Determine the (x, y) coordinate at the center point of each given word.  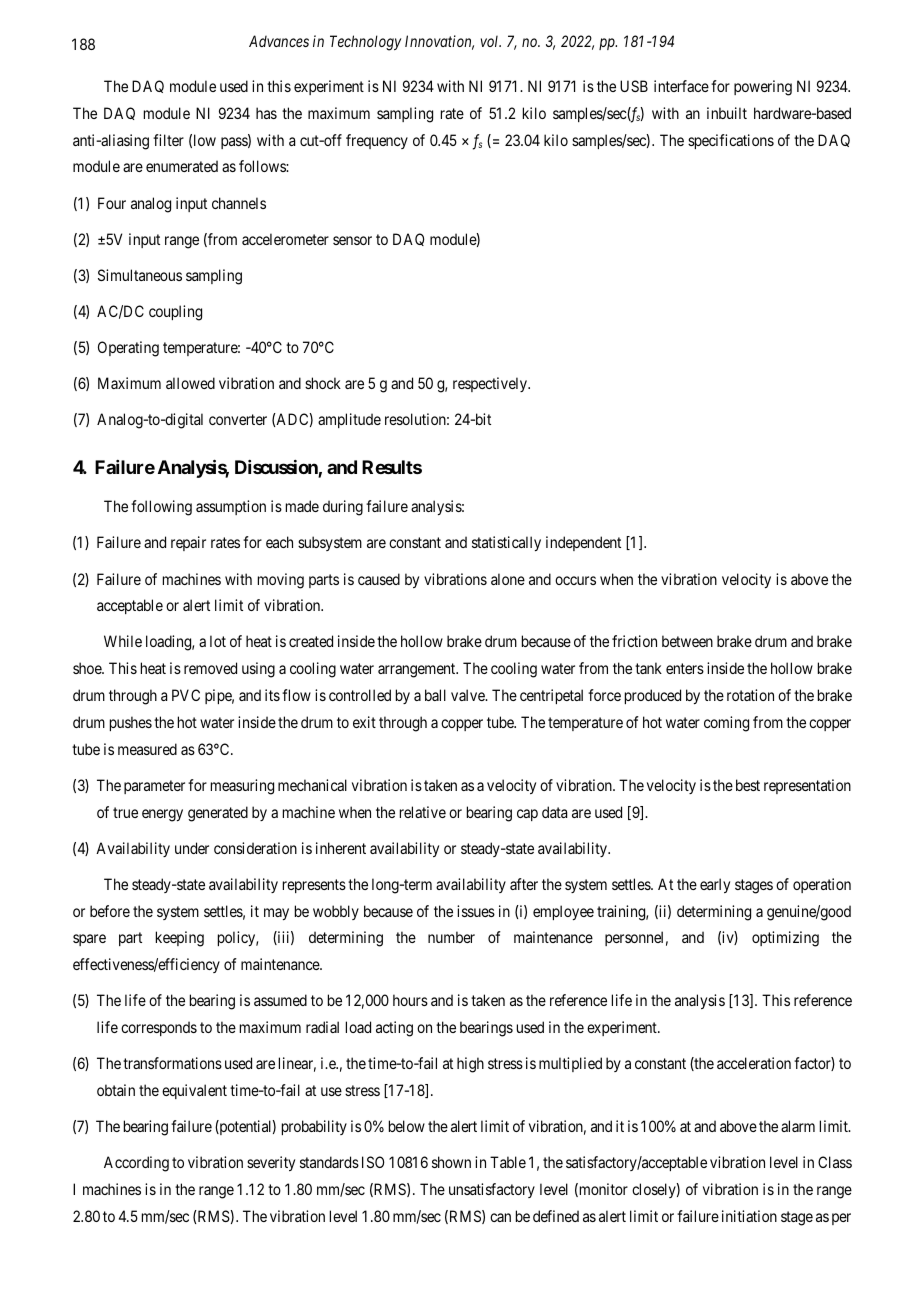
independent (583, 543)
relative (423, 812)
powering (763, 88)
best (748, 785)
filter (168, 140)
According (136, 1164)
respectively (491, 384)
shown (451, 1162)
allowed (190, 383)
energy (162, 815)
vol (491, 41)
